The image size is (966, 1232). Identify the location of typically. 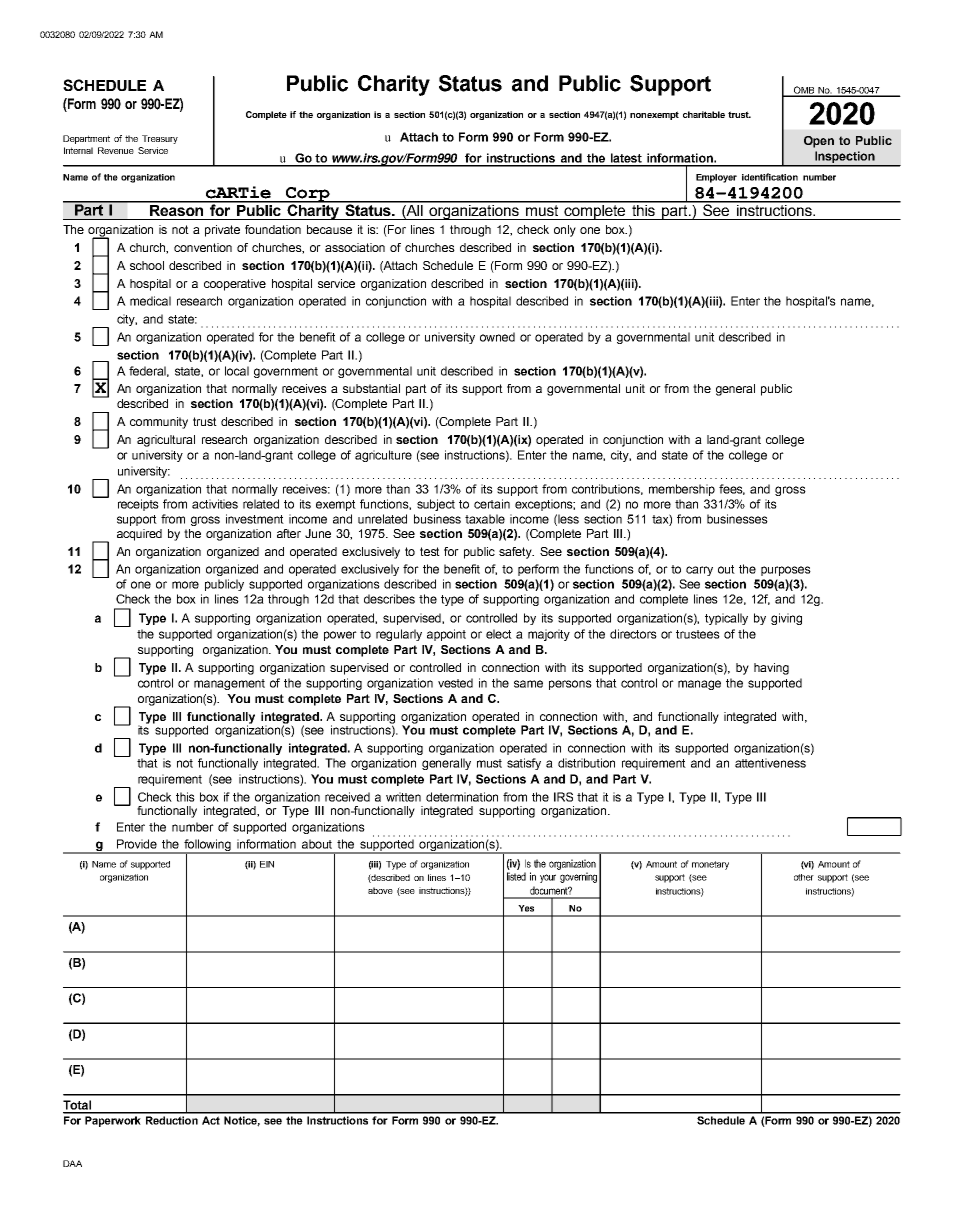
(726, 619).
